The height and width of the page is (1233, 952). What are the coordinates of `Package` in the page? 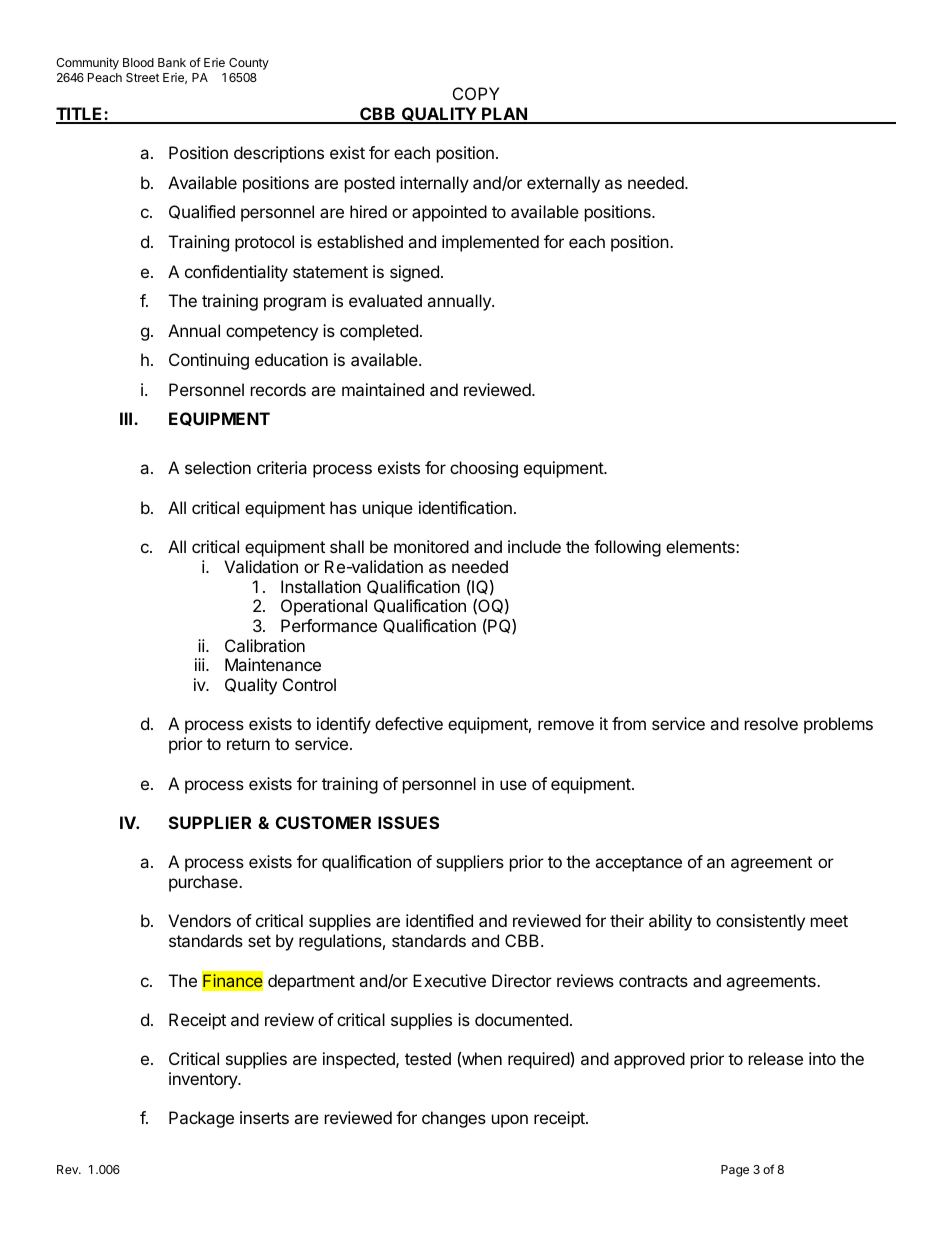 It's located at (201, 1119).
